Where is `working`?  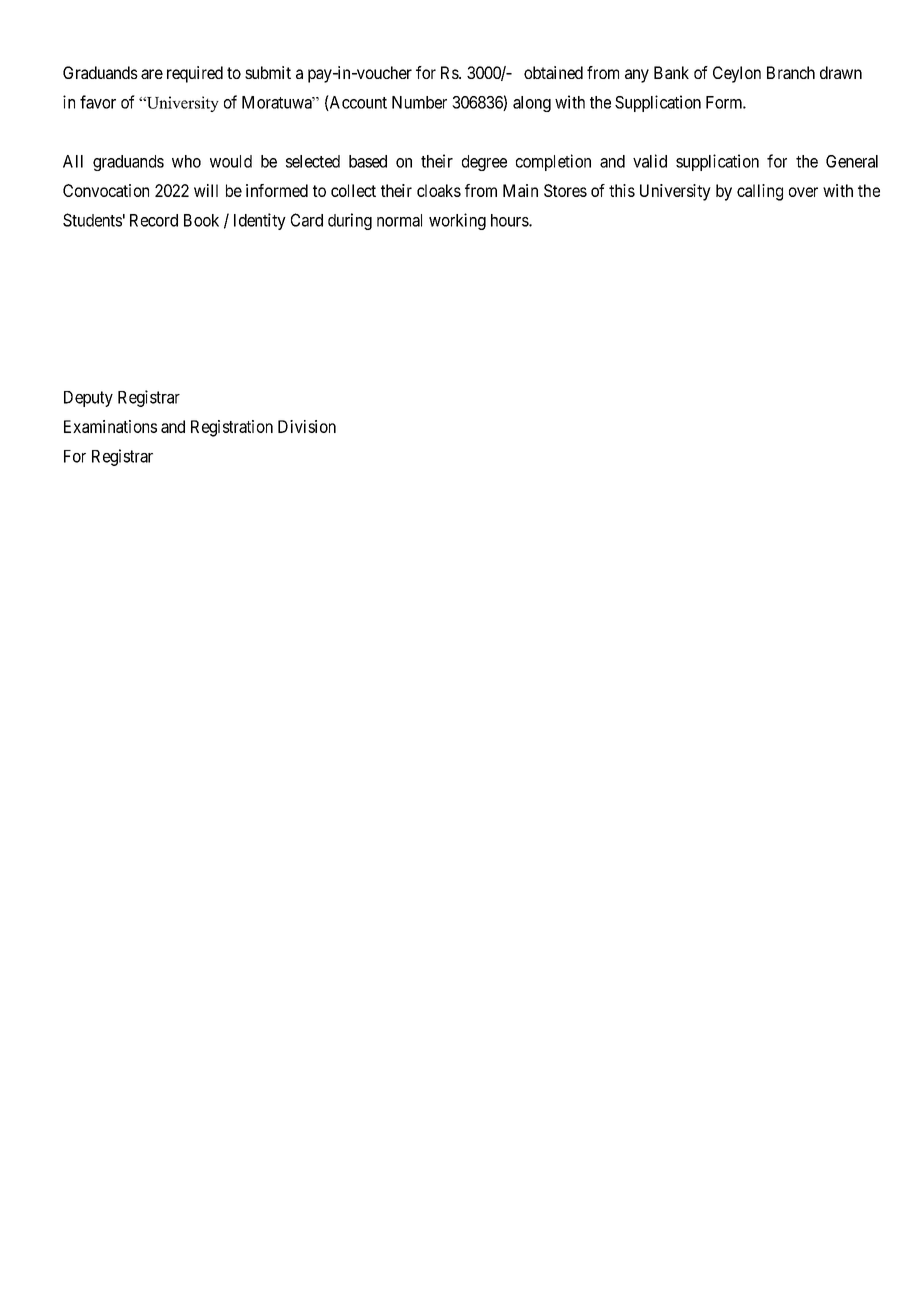
working is located at coordinates (457, 221).
